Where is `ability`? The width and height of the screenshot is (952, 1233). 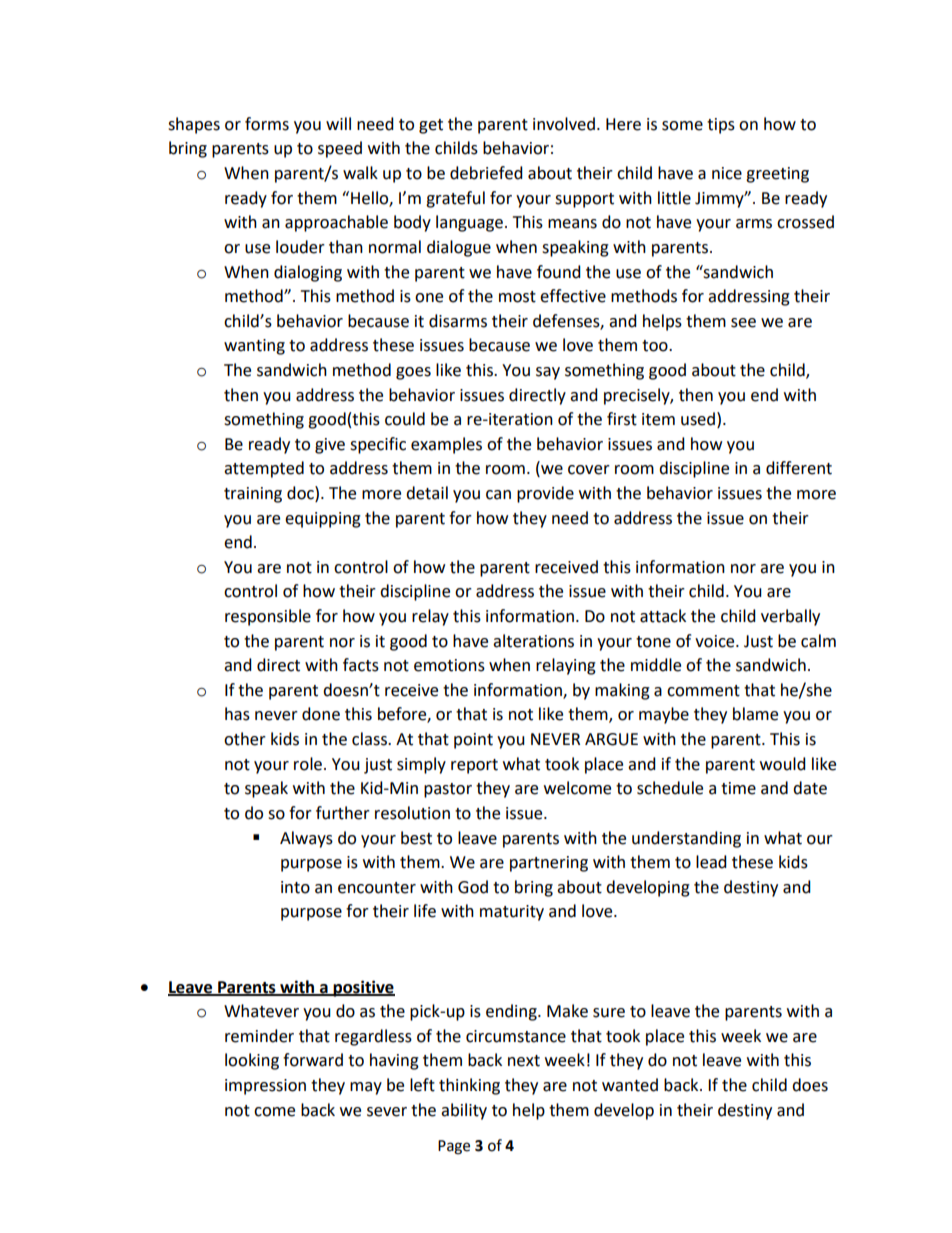
ability is located at coordinates (464, 1111).
